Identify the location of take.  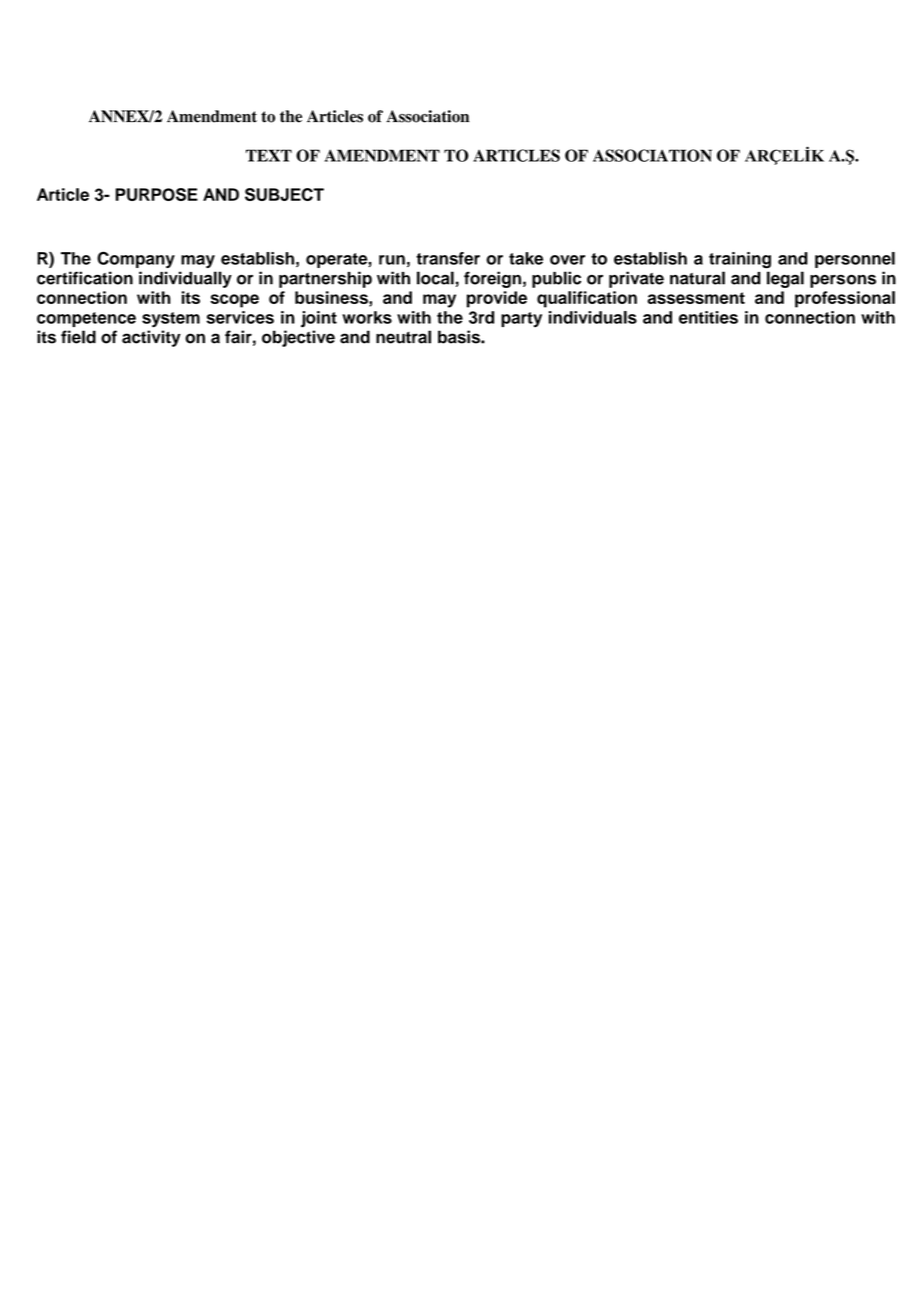
(526, 258).
